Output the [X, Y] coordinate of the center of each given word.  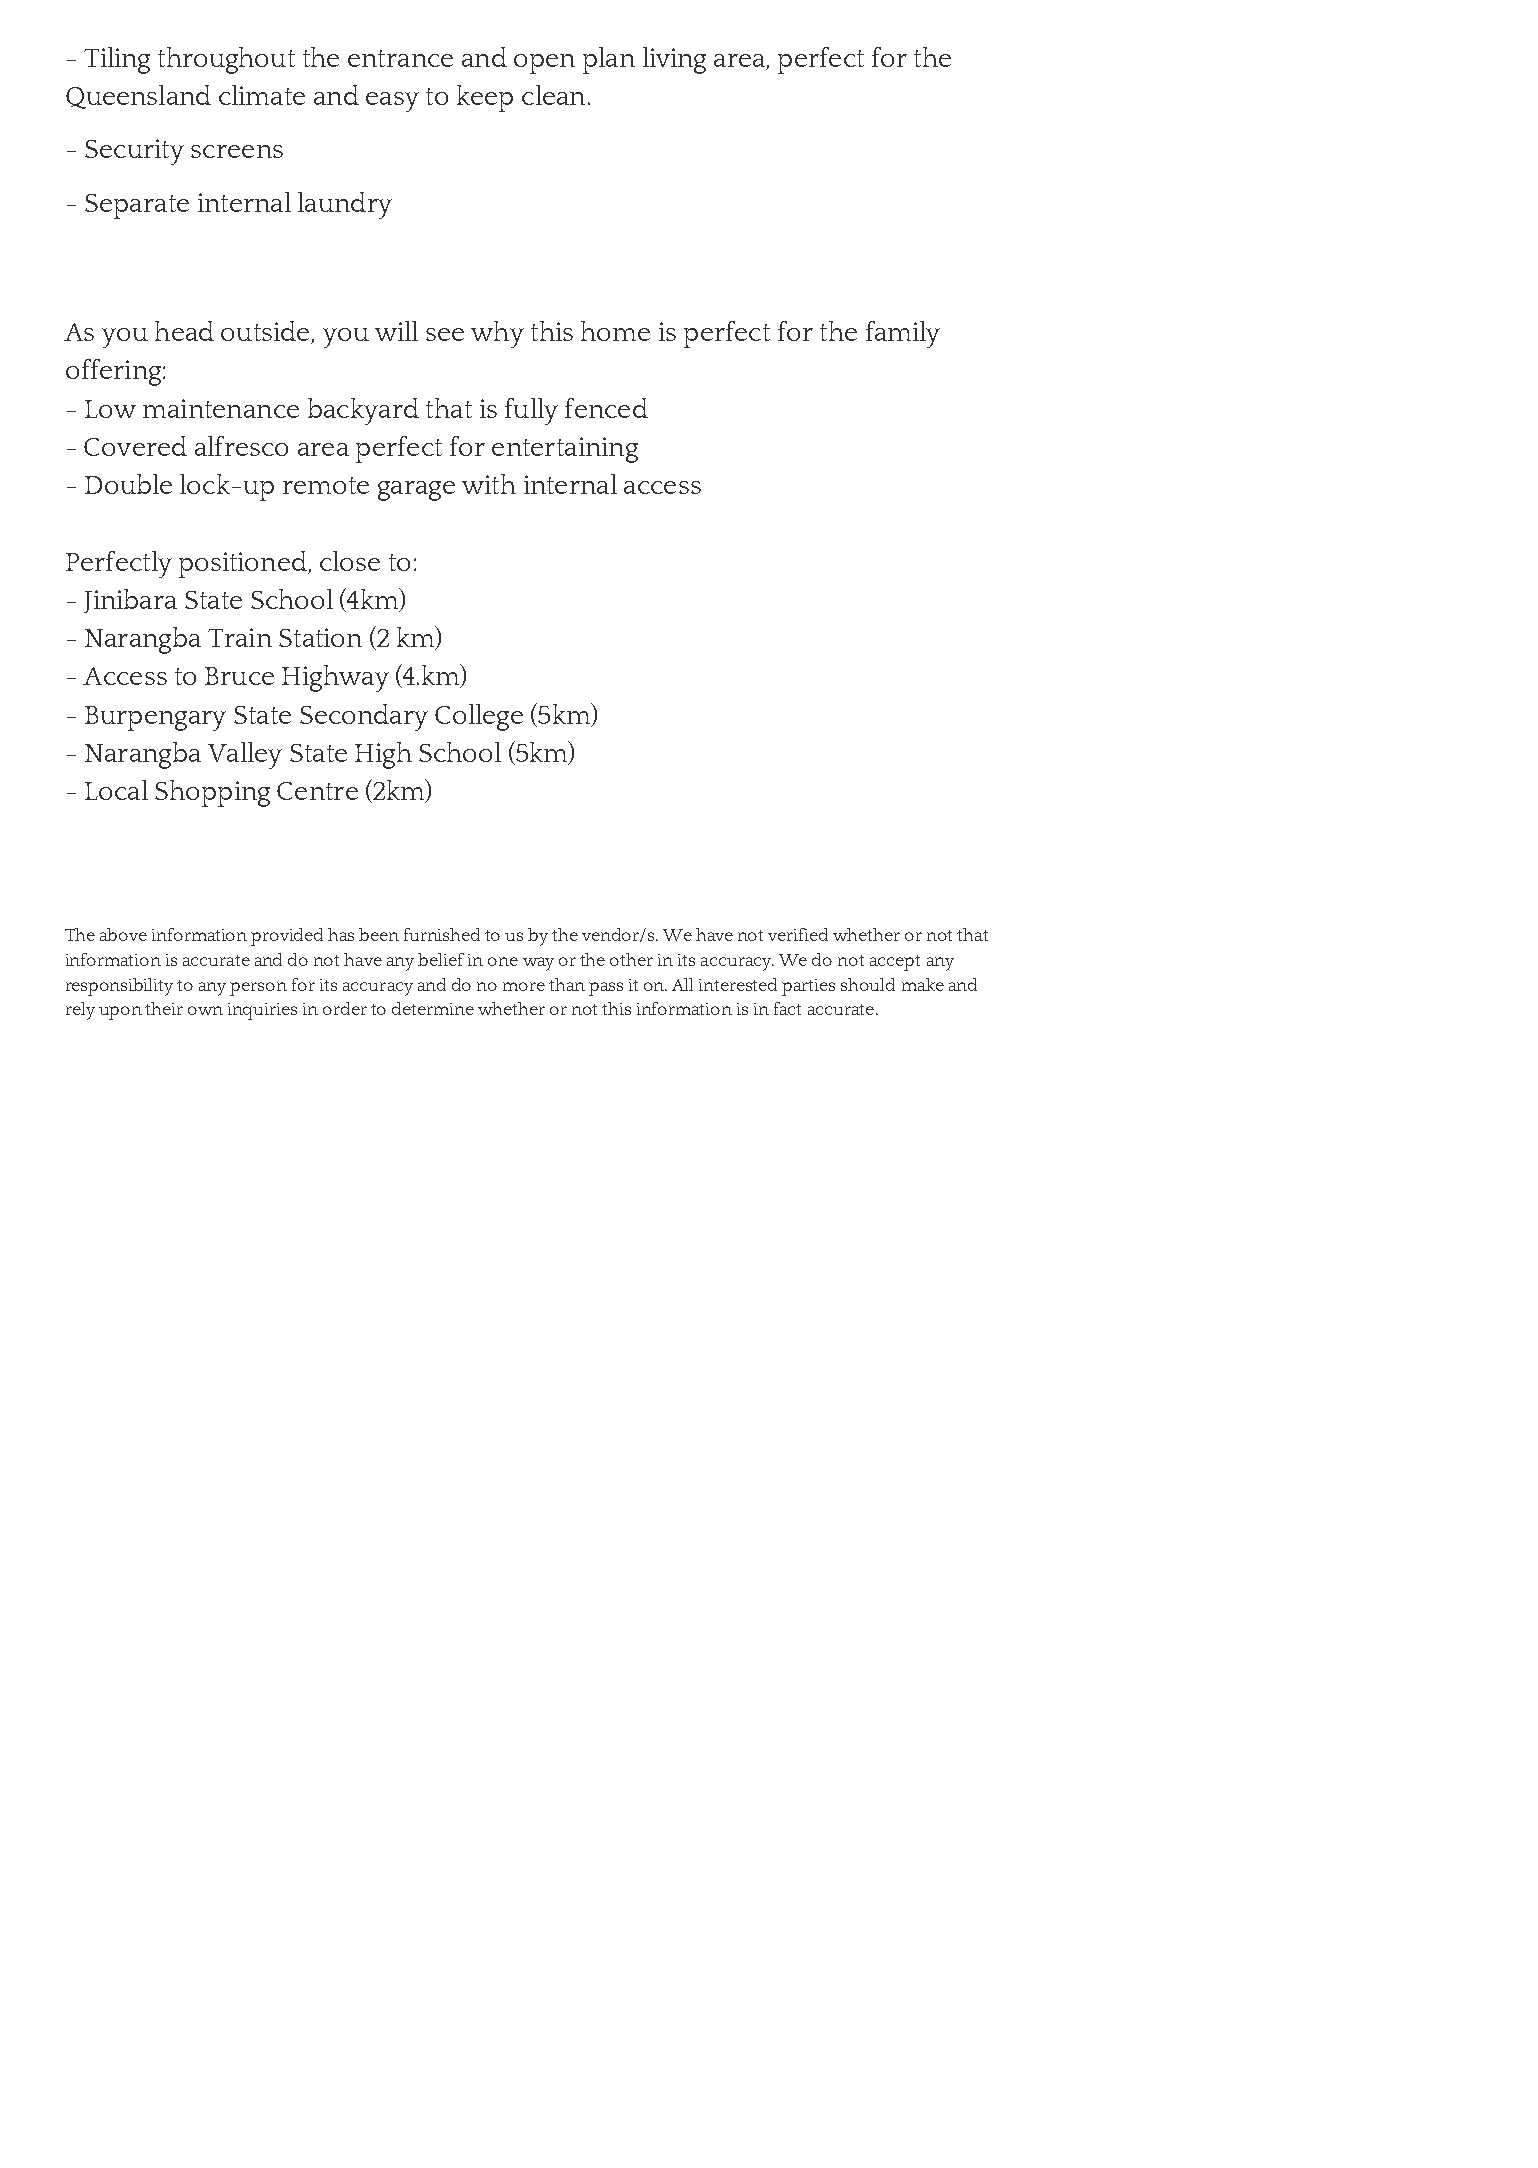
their [164, 1008]
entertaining [565, 450]
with [489, 484]
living [674, 60]
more [524, 986]
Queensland [138, 97]
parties [808, 987]
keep [485, 98]
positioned [244, 564]
